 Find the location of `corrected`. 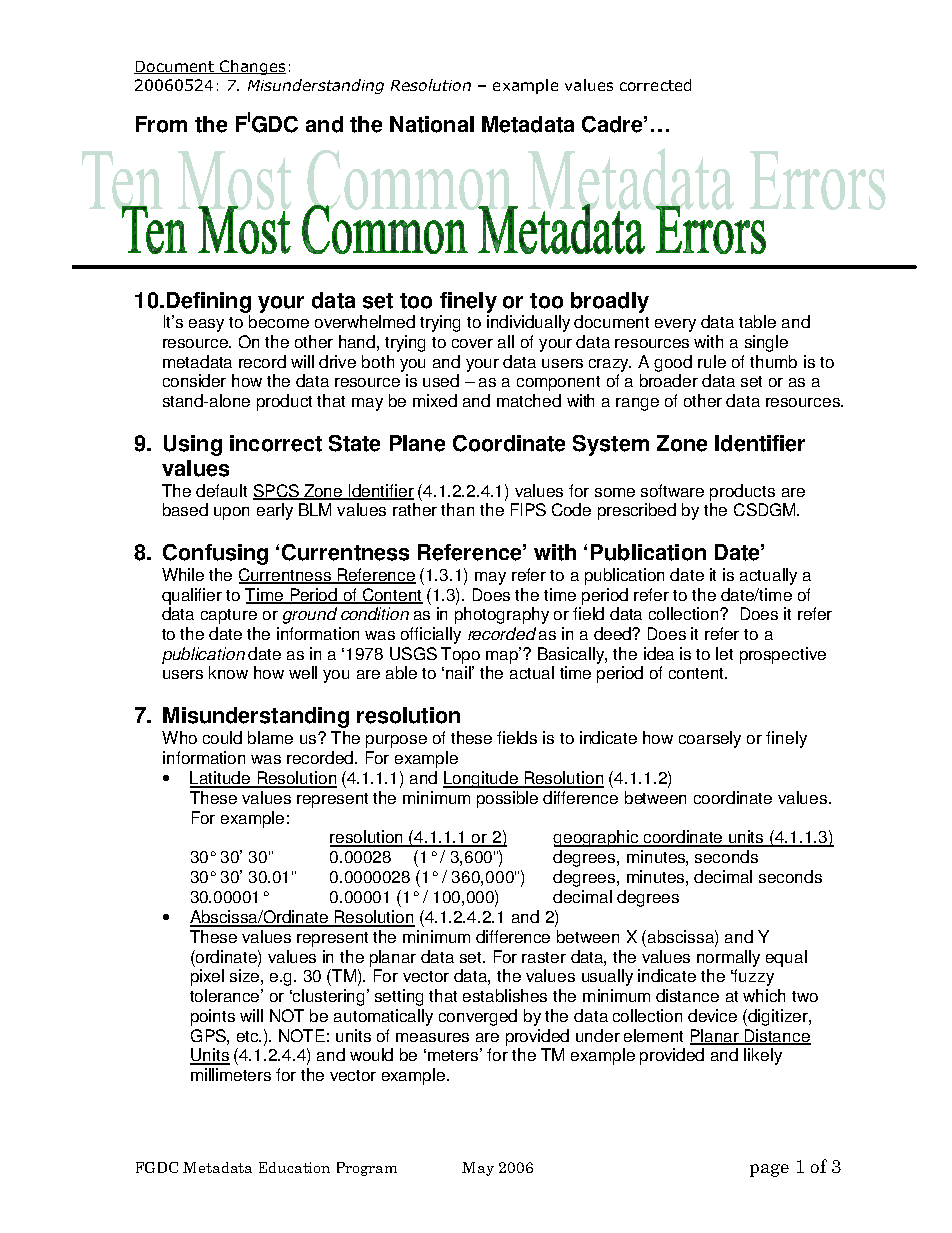

corrected is located at coordinates (655, 85).
